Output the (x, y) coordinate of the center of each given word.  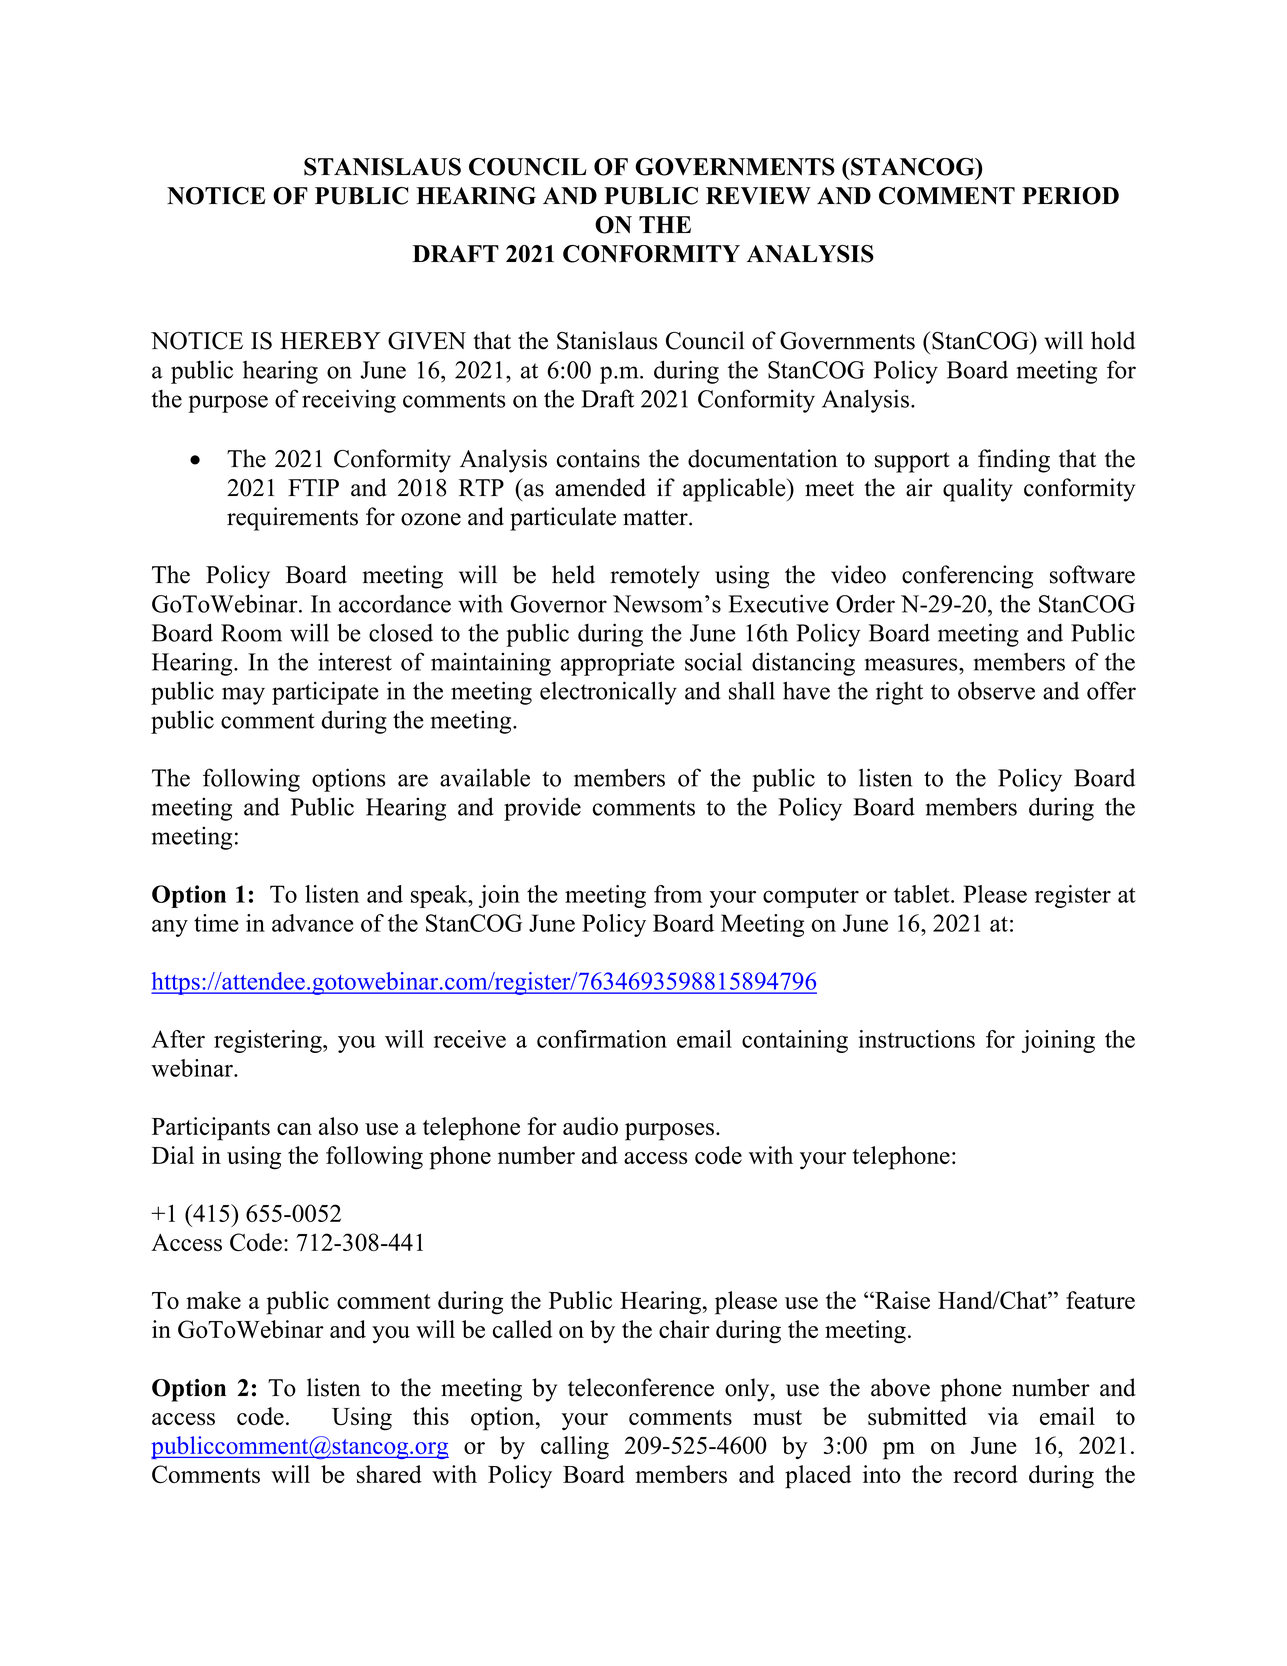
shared (389, 1474)
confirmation (602, 1039)
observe (996, 690)
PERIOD (1070, 196)
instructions (916, 1039)
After (178, 1039)
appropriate (618, 664)
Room (251, 633)
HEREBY (330, 340)
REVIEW (758, 196)
